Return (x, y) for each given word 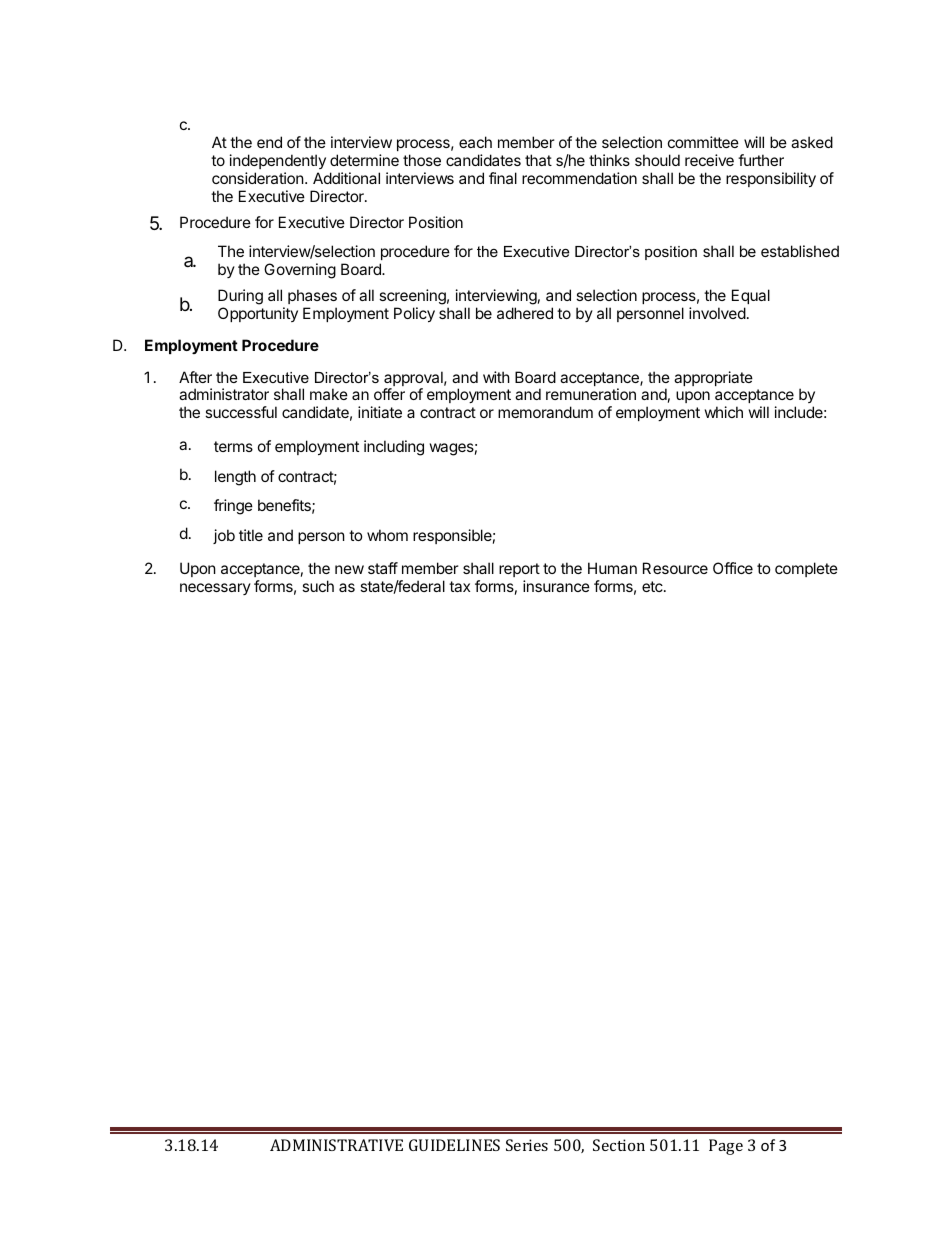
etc (653, 586)
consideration (258, 178)
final (503, 178)
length (235, 478)
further (761, 160)
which (724, 412)
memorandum (545, 412)
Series (527, 1145)
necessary (215, 589)
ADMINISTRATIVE (336, 1145)
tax (459, 586)
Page (726, 1147)
